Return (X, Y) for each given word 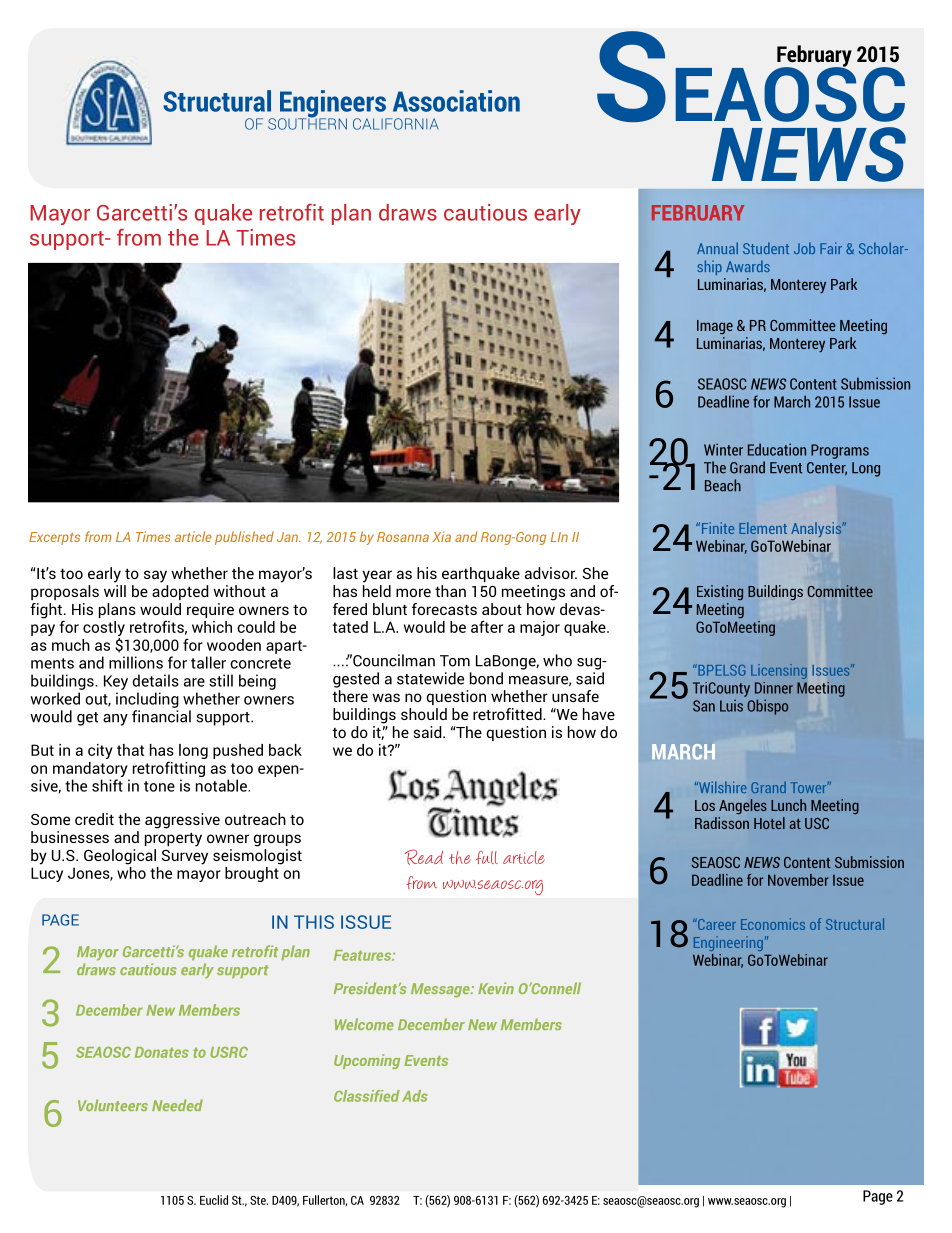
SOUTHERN (307, 123)
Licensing (779, 671)
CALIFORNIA (396, 124)
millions (136, 662)
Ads (415, 1096)
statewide (430, 678)
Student (766, 248)
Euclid (214, 1200)
